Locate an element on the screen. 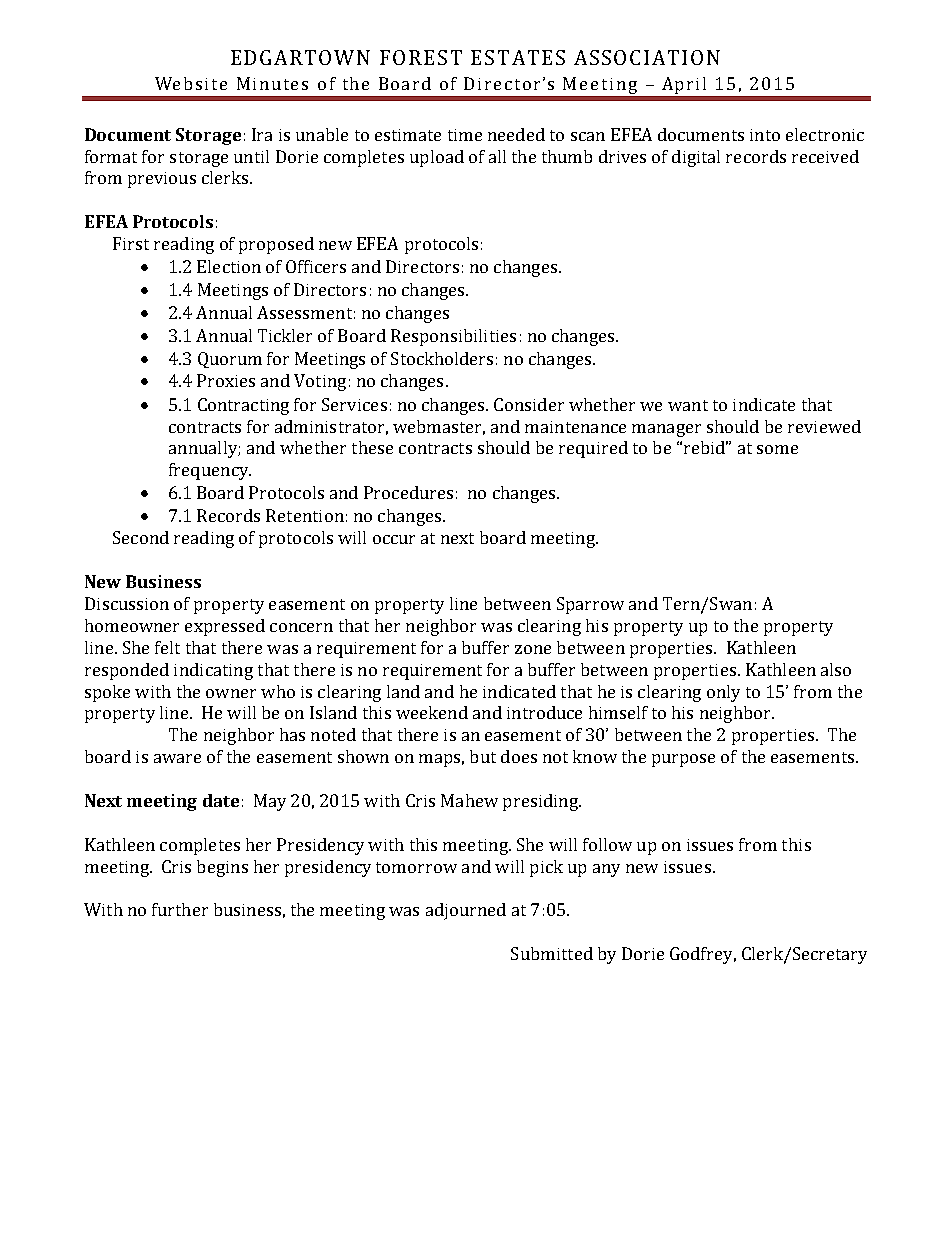 This screenshot has height=1233, width=952. Quorum is located at coordinates (230, 360).
